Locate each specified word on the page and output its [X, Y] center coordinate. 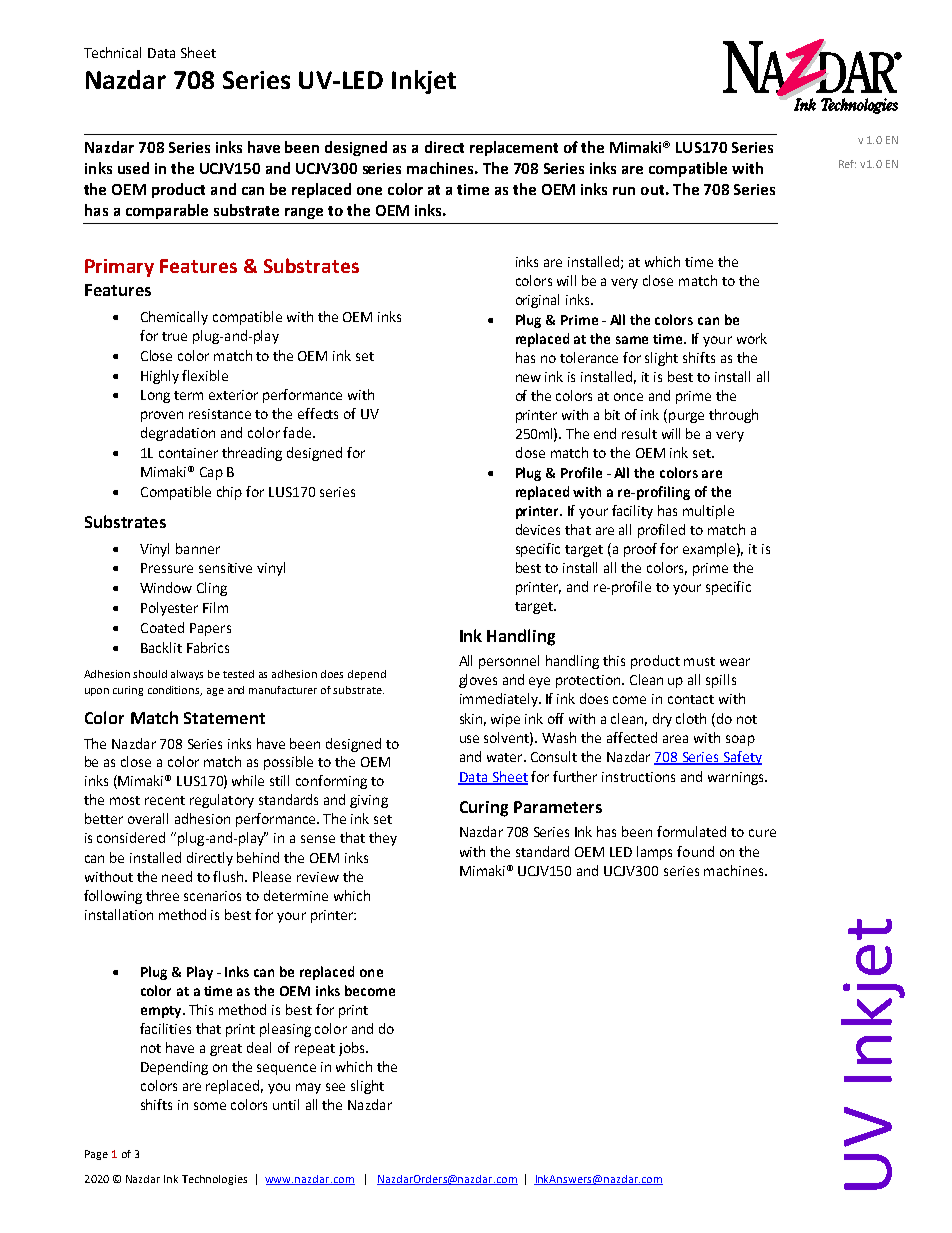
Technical [112, 52]
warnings [737, 778]
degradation [178, 434]
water [506, 757]
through [733, 416]
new [528, 378]
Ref [847, 164]
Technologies [214, 1180]
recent [165, 800]
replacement [514, 148]
